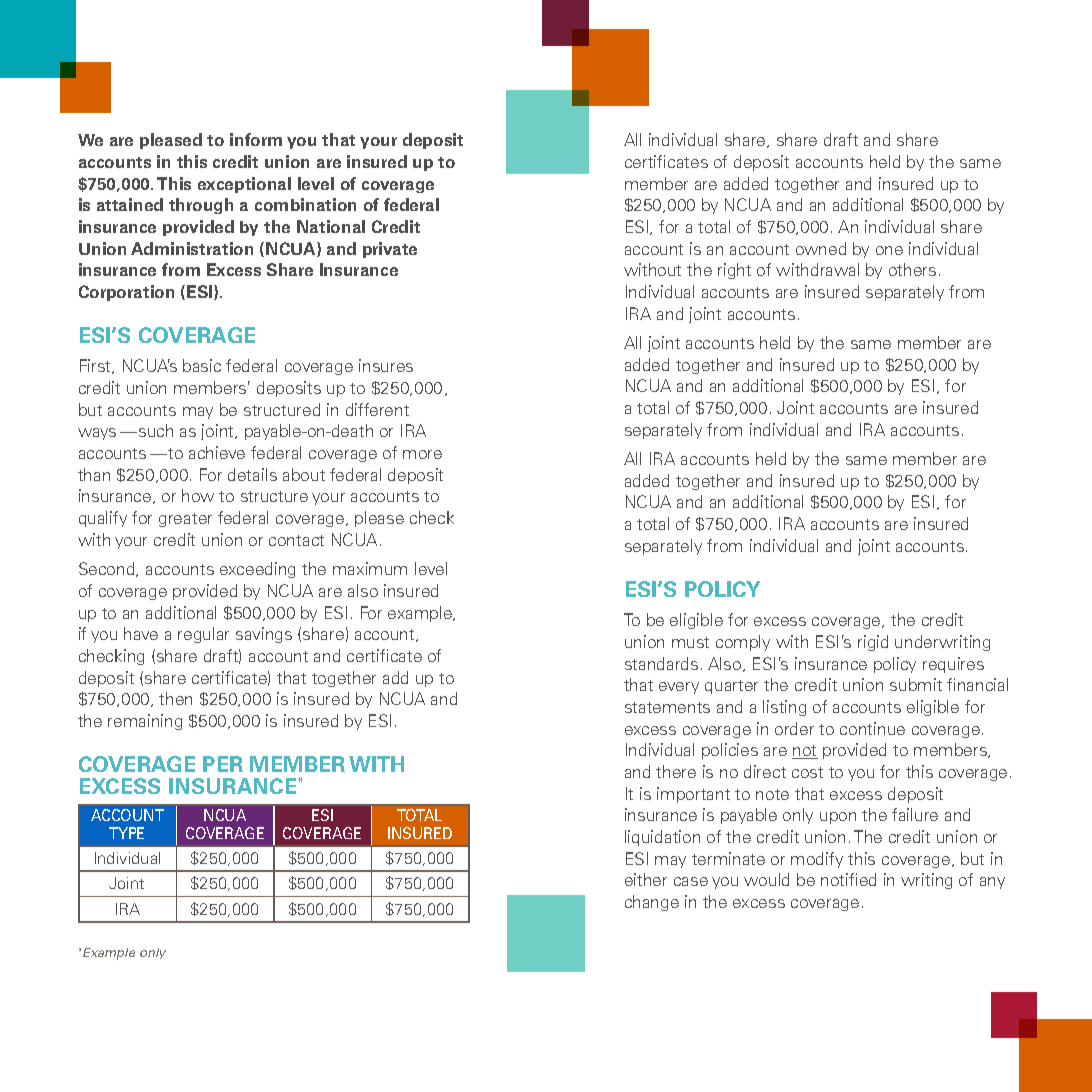 The height and width of the screenshot is (1092, 1092). Describe the element at coordinates (244, 185) in the screenshot. I see `exceptional` at that location.
